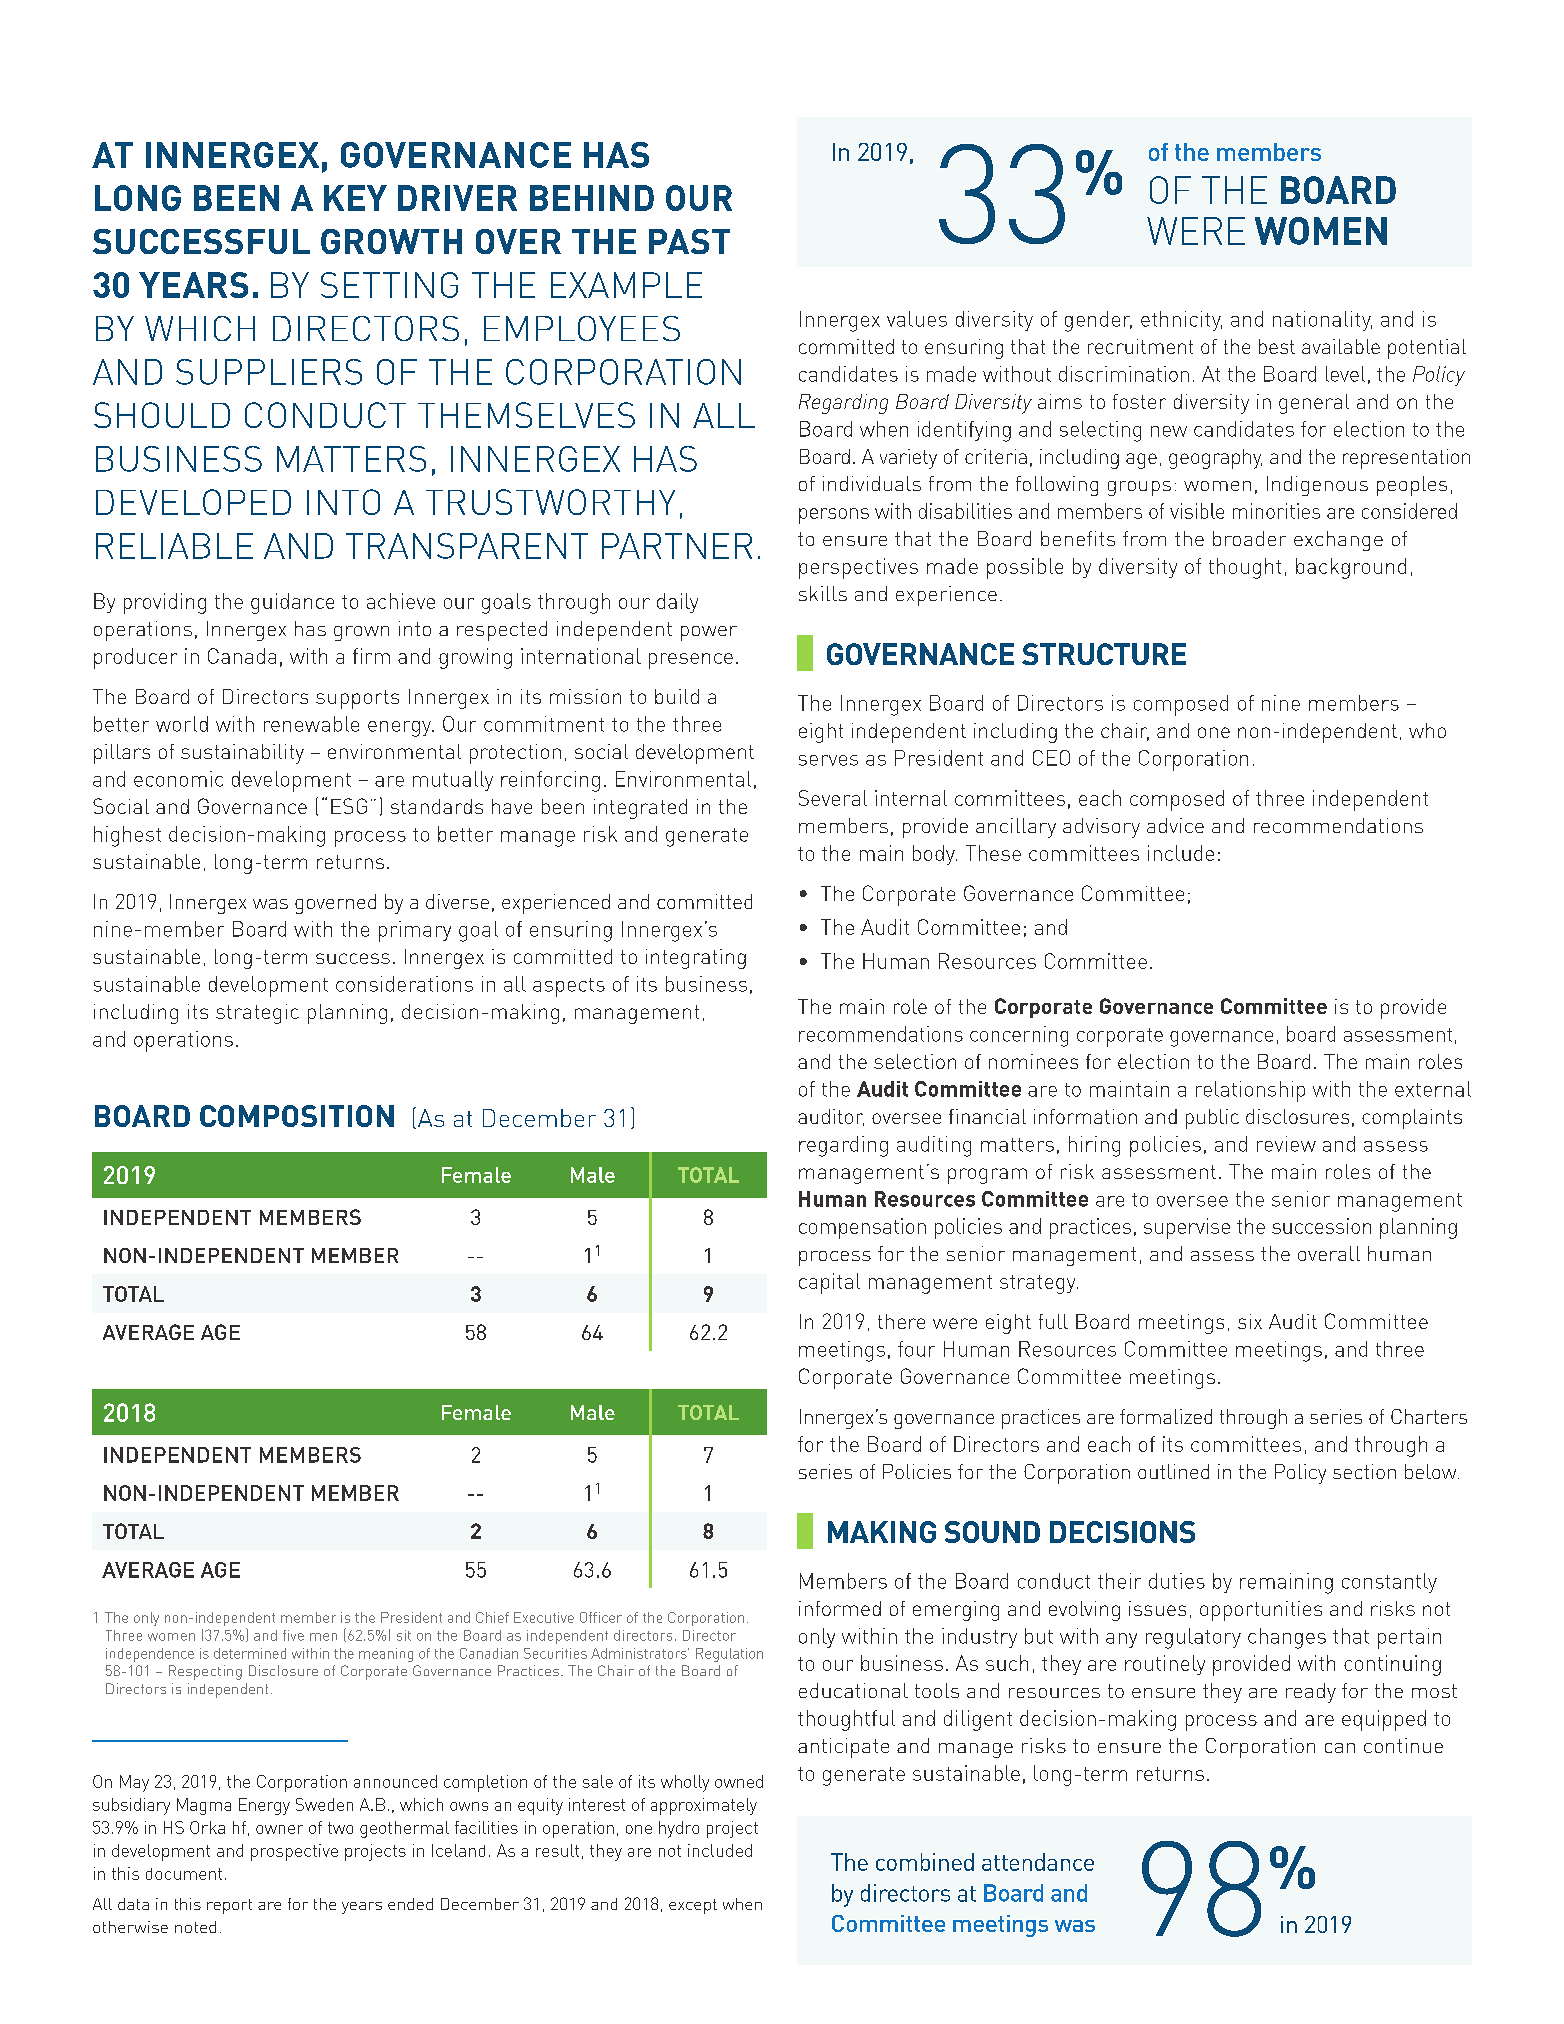  What do you see at coordinates (1250, 1091) in the screenshot?
I see `relationship` at bounding box center [1250, 1091].
